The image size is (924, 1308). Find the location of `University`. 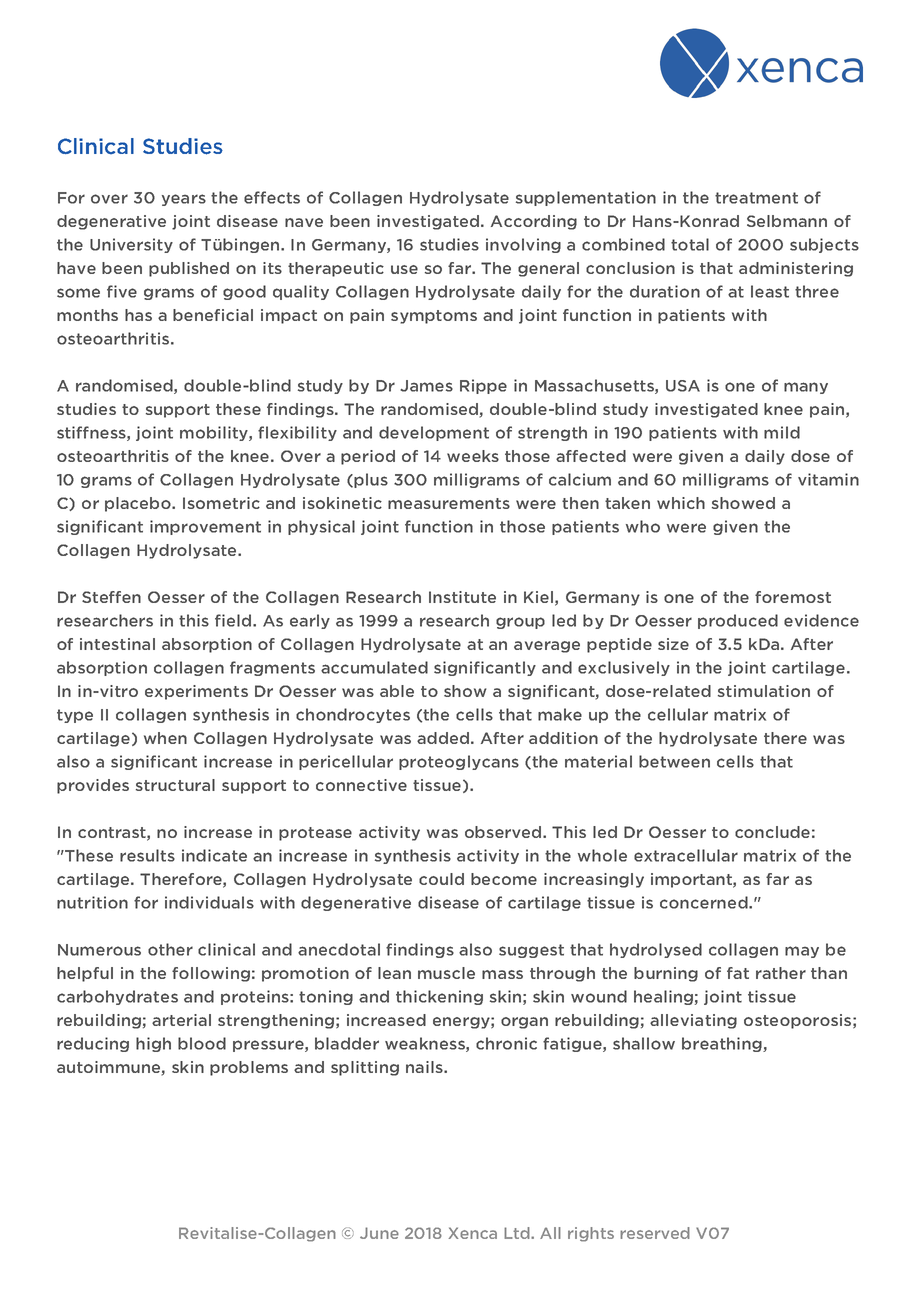

University is located at coordinates (131, 245).
